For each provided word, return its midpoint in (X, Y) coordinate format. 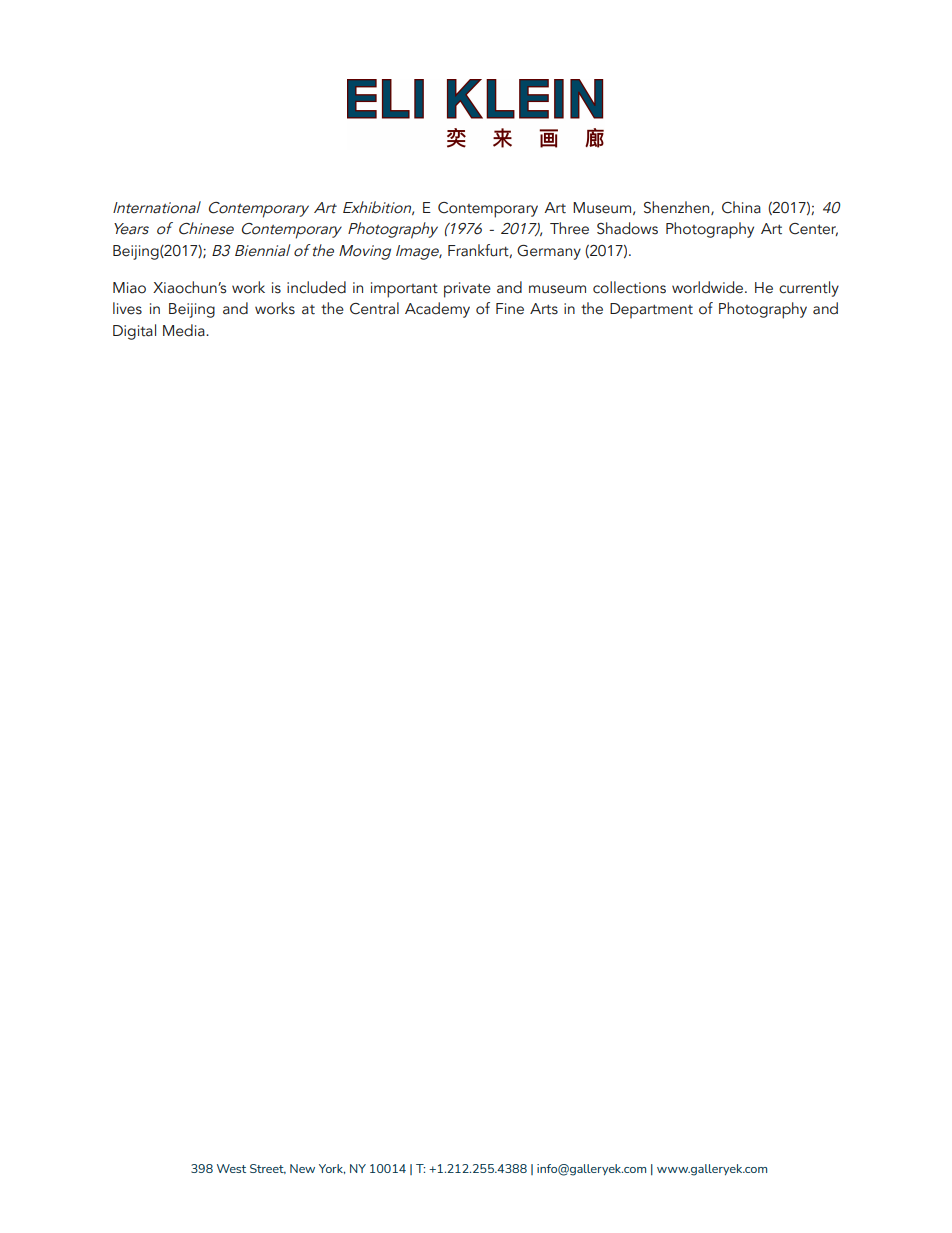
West (231, 1168)
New (302, 1168)
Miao (129, 288)
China (741, 207)
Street (268, 1169)
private (467, 290)
